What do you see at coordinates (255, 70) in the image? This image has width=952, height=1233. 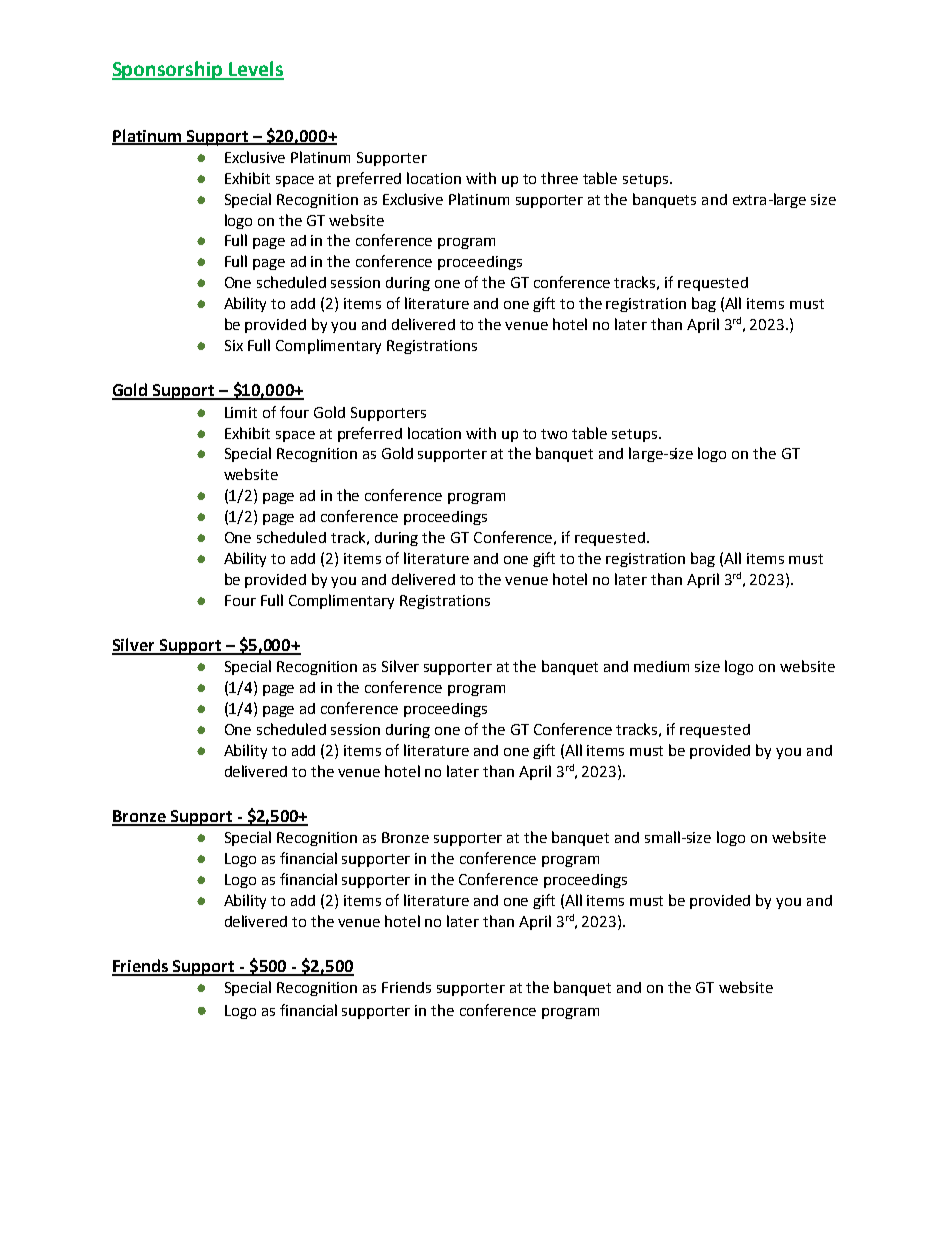 I see `Levels` at bounding box center [255, 70].
